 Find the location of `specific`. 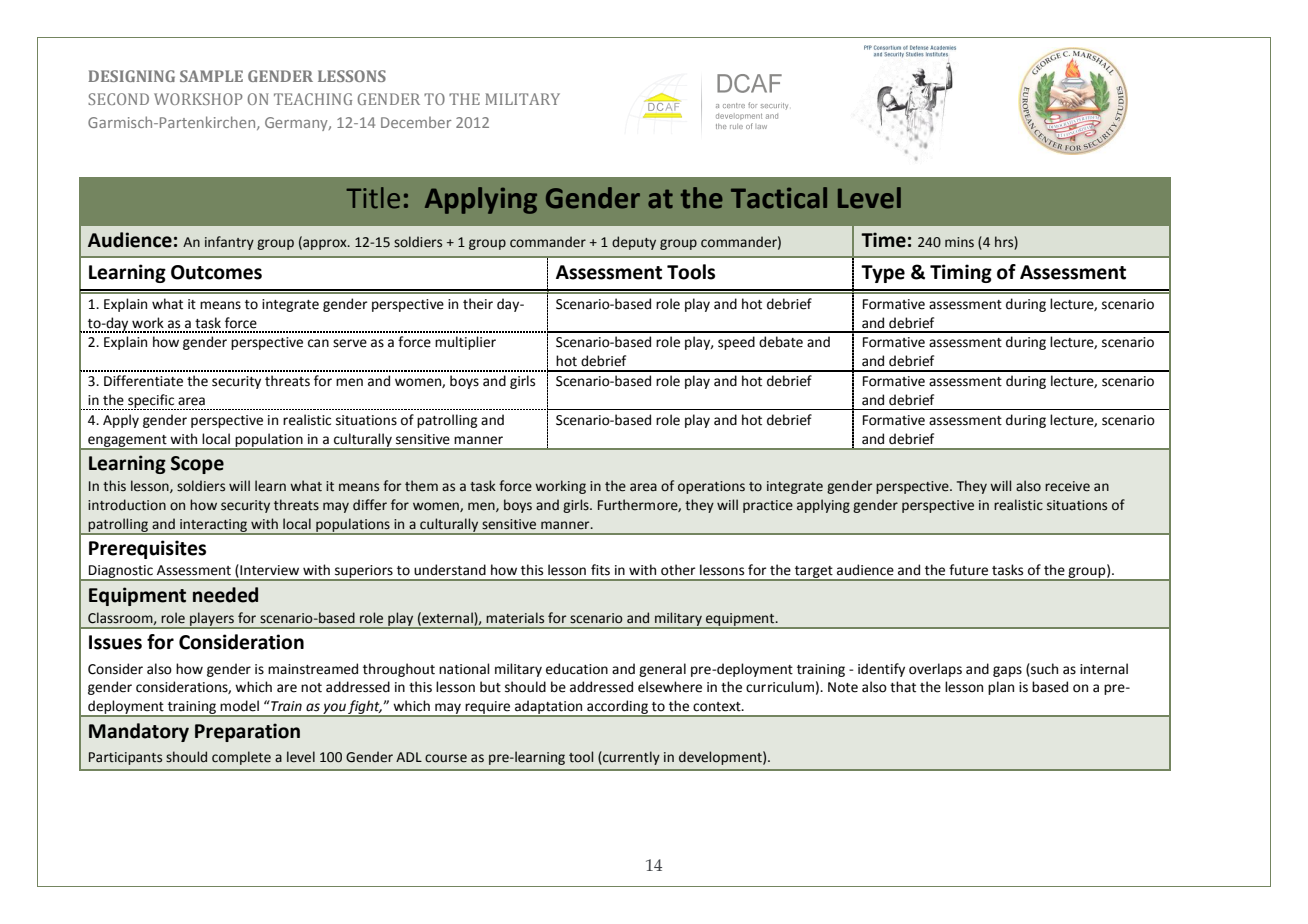

specific is located at coordinates (151, 402).
